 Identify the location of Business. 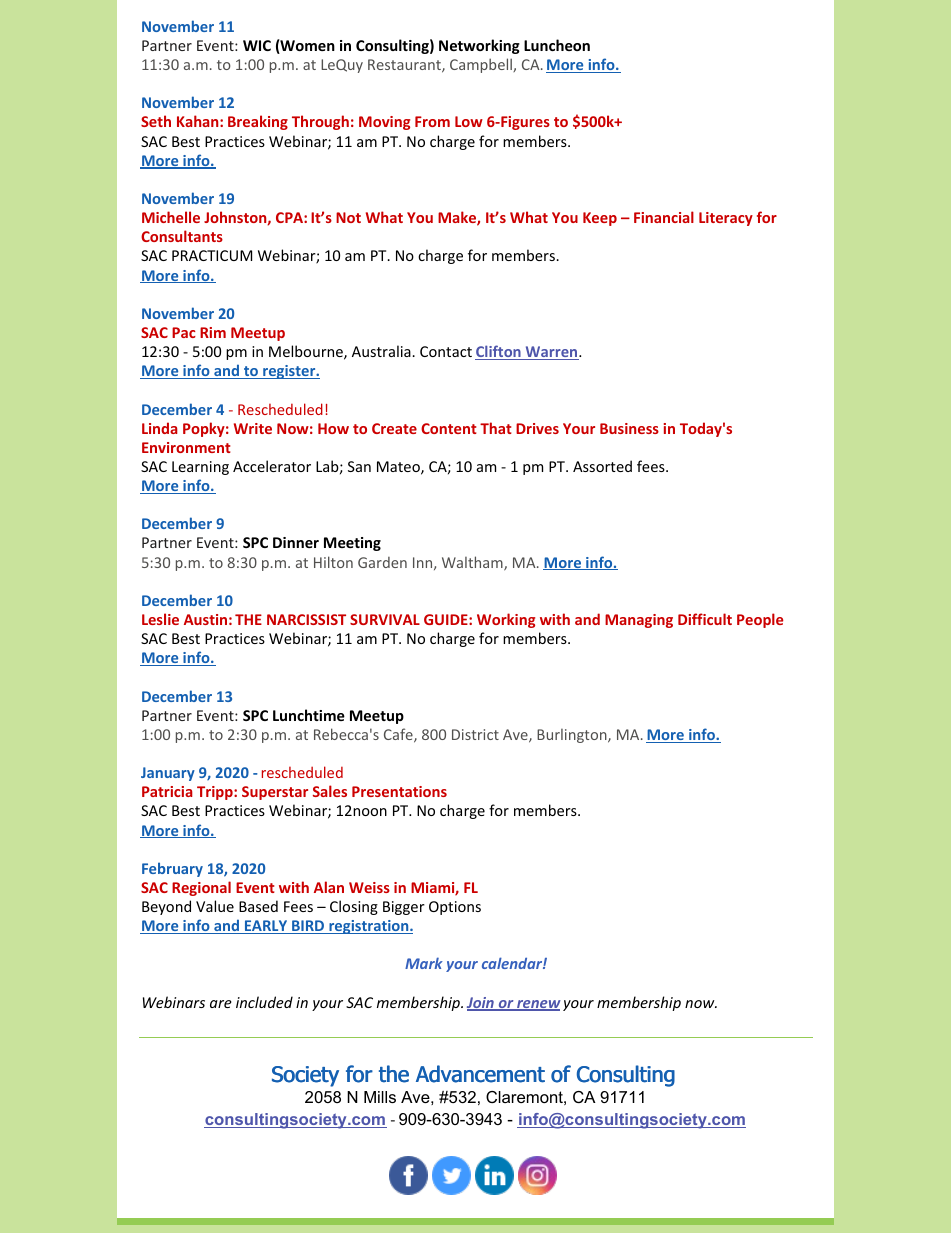
(629, 428).
